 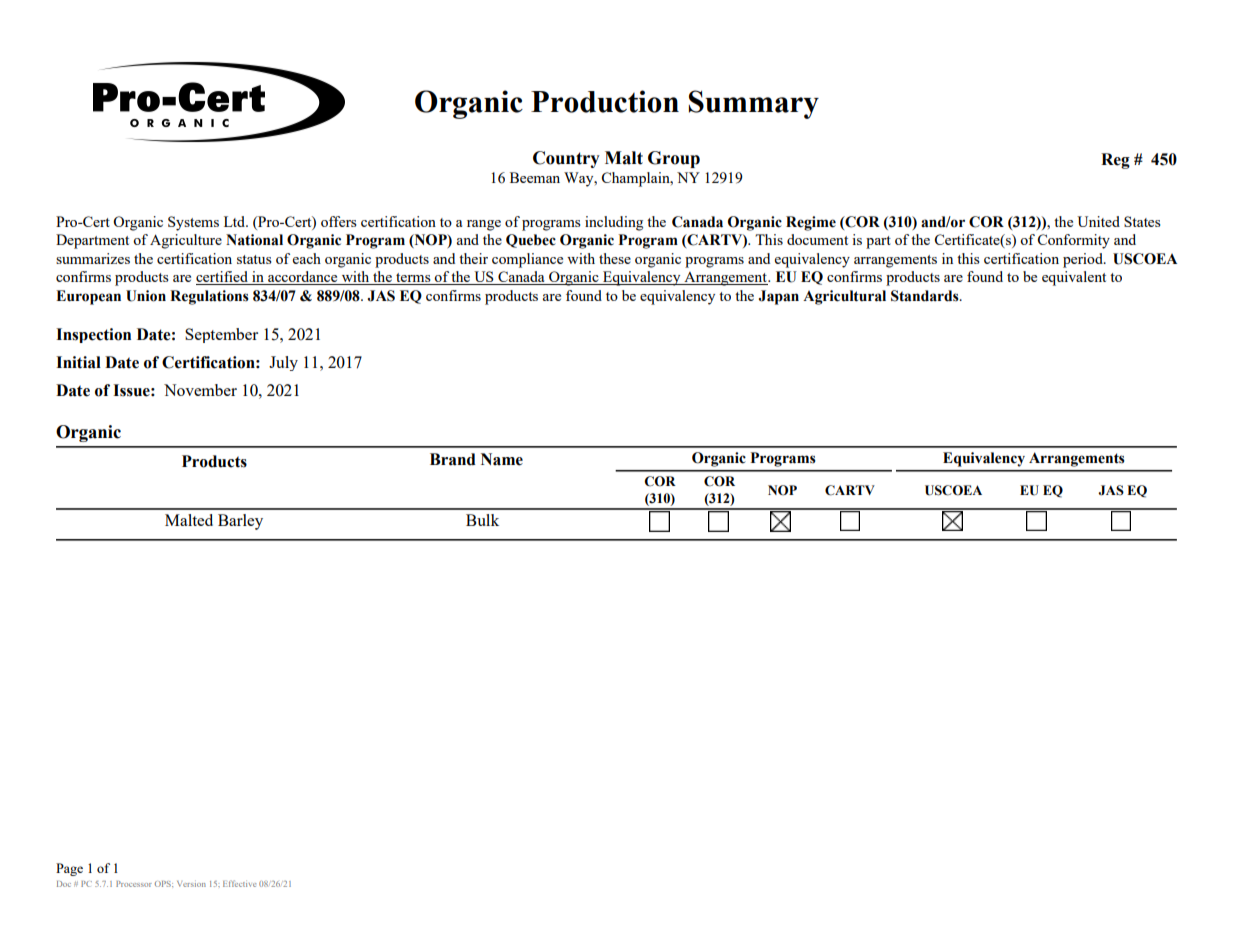 What do you see at coordinates (482, 520) in the screenshot?
I see `Bulk` at bounding box center [482, 520].
